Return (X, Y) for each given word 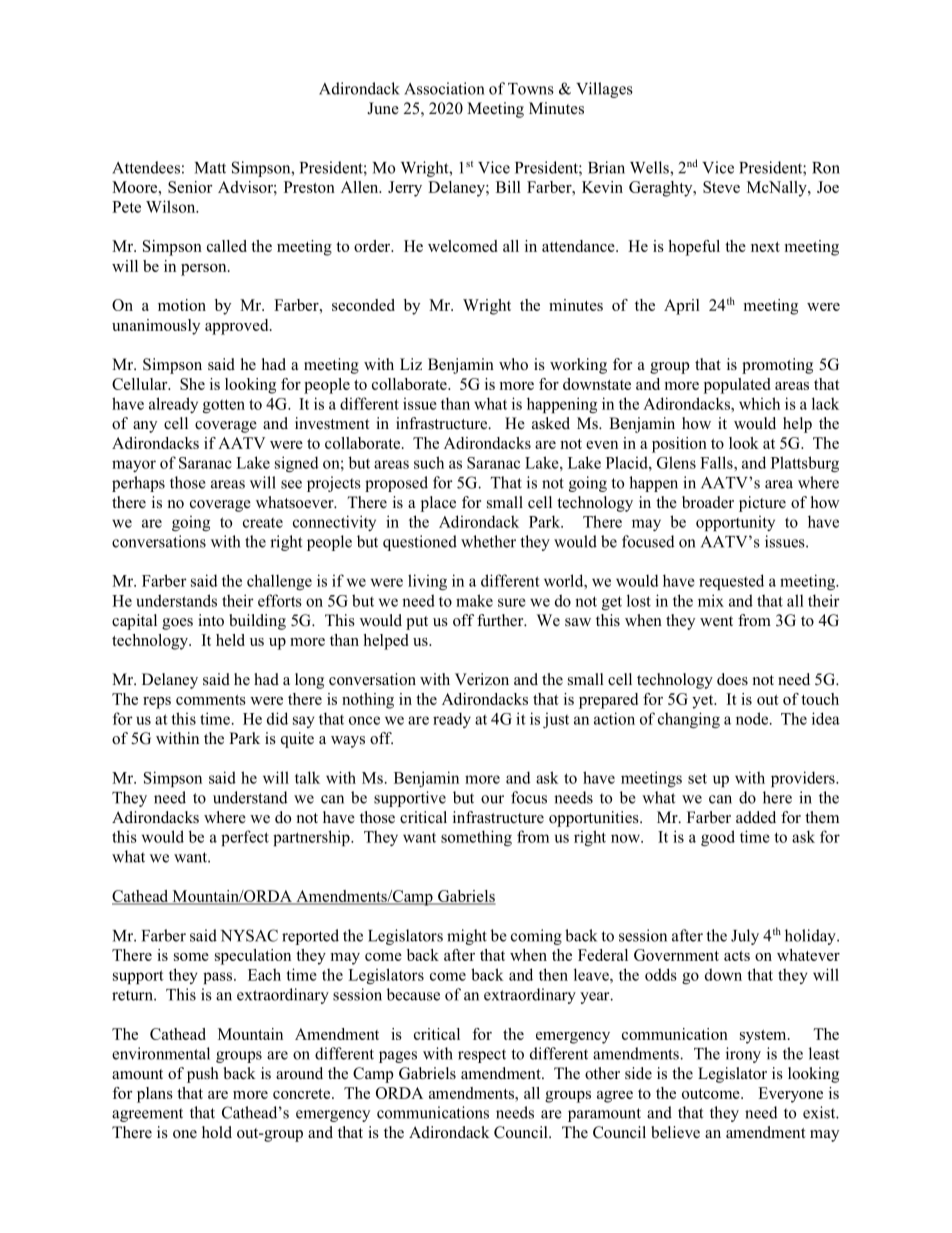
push (203, 1075)
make (474, 600)
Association (444, 88)
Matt (210, 168)
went (716, 621)
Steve (721, 187)
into (211, 620)
